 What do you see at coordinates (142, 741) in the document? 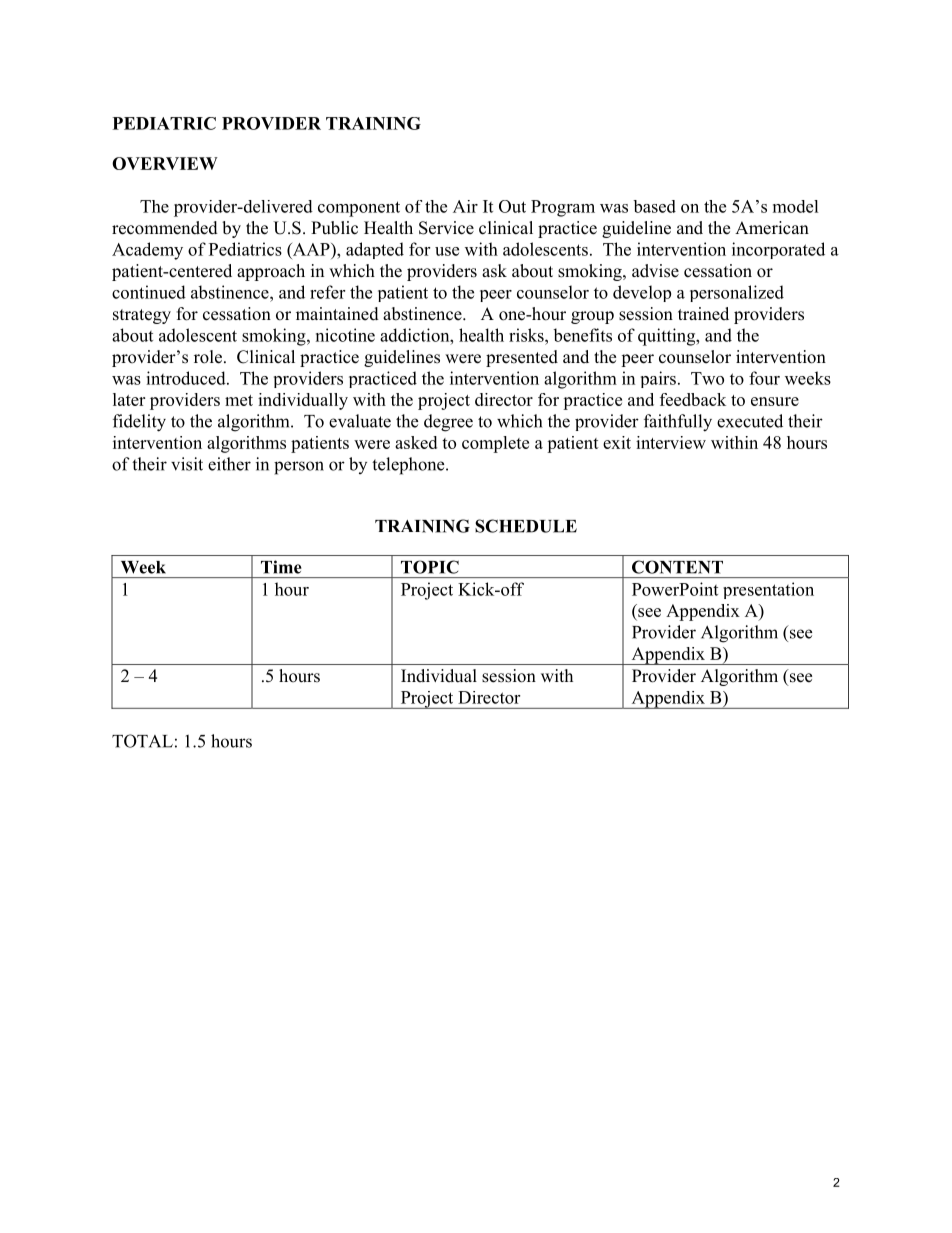
I see `TOTAL` at bounding box center [142, 741].
